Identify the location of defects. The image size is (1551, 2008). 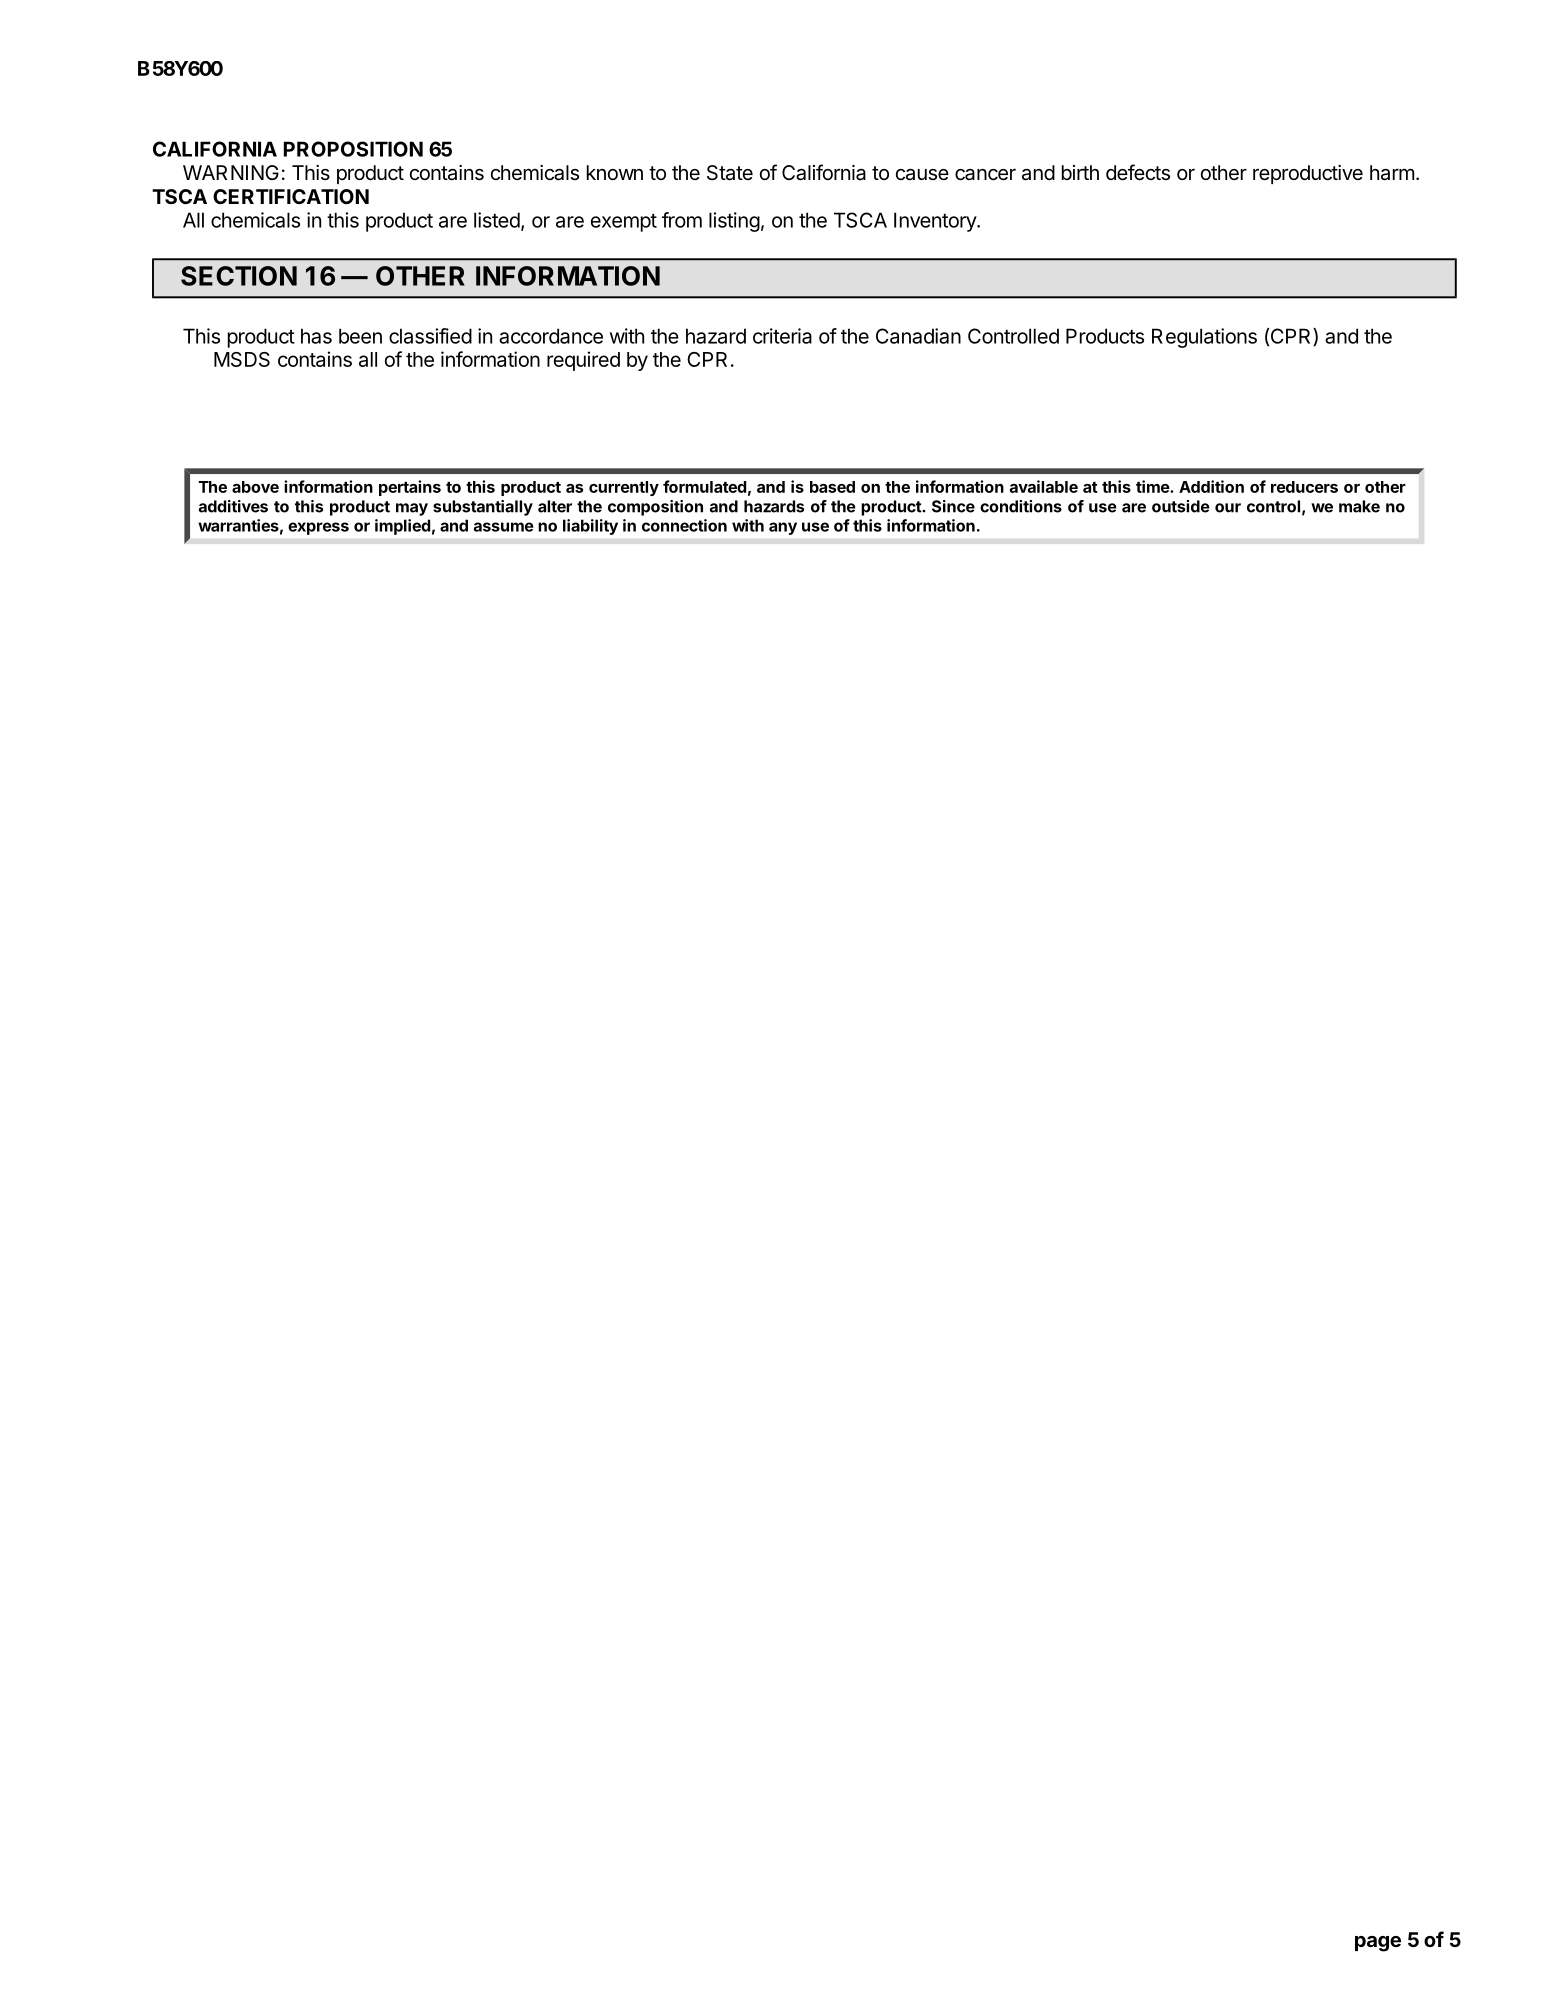
(1138, 172).
